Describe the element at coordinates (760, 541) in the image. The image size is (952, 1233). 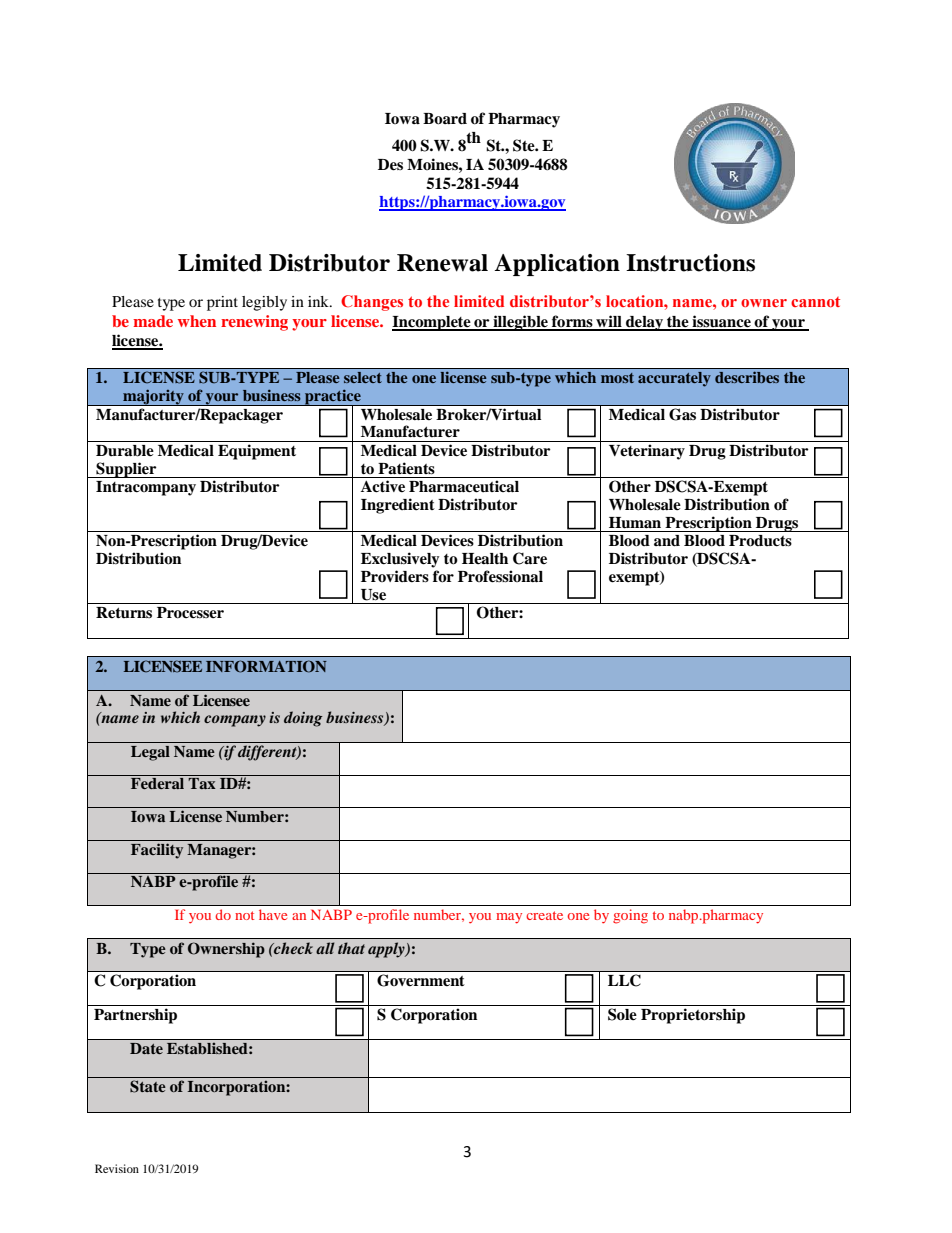
I see `Products` at that location.
